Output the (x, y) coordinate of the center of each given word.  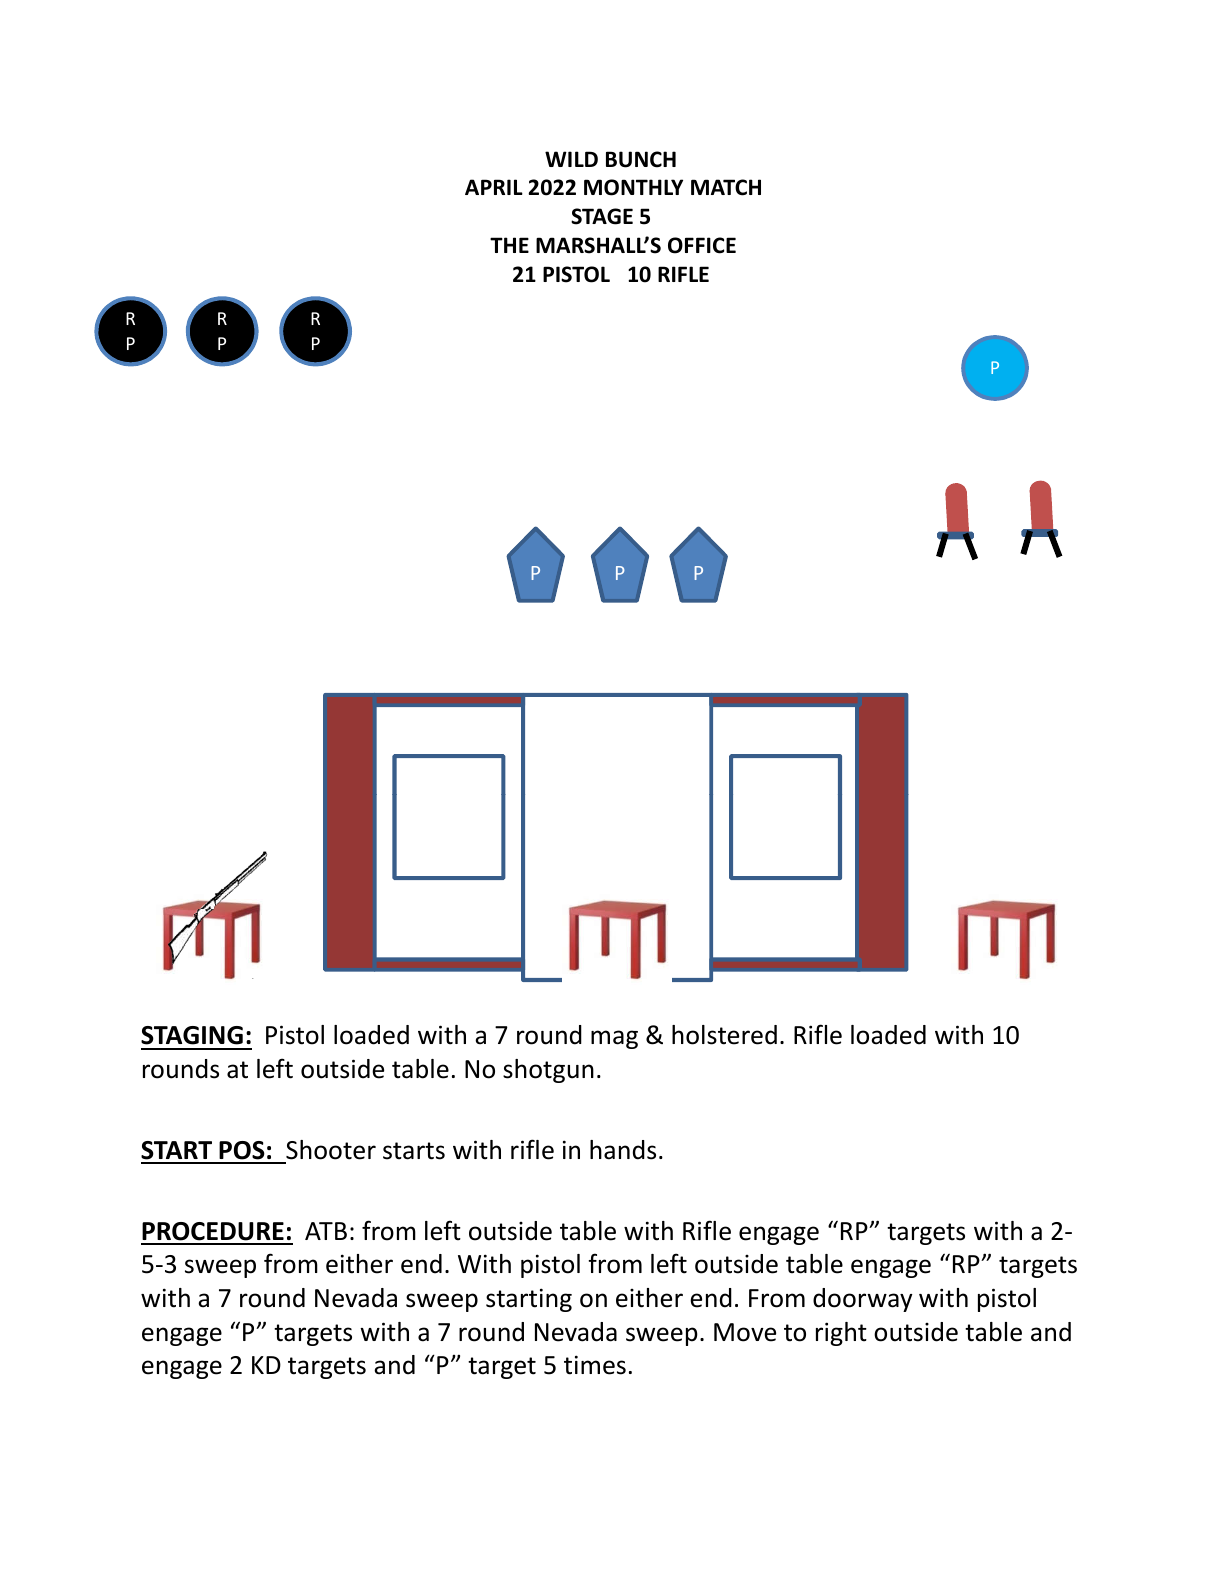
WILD (571, 159)
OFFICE (702, 245)
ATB (326, 1231)
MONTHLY (633, 187)
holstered (724, 1035)
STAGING (192, 1035)
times (595, 1365)
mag (614, 1039)
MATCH (726, 187)
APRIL (494, 187)
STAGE (602, 216)
